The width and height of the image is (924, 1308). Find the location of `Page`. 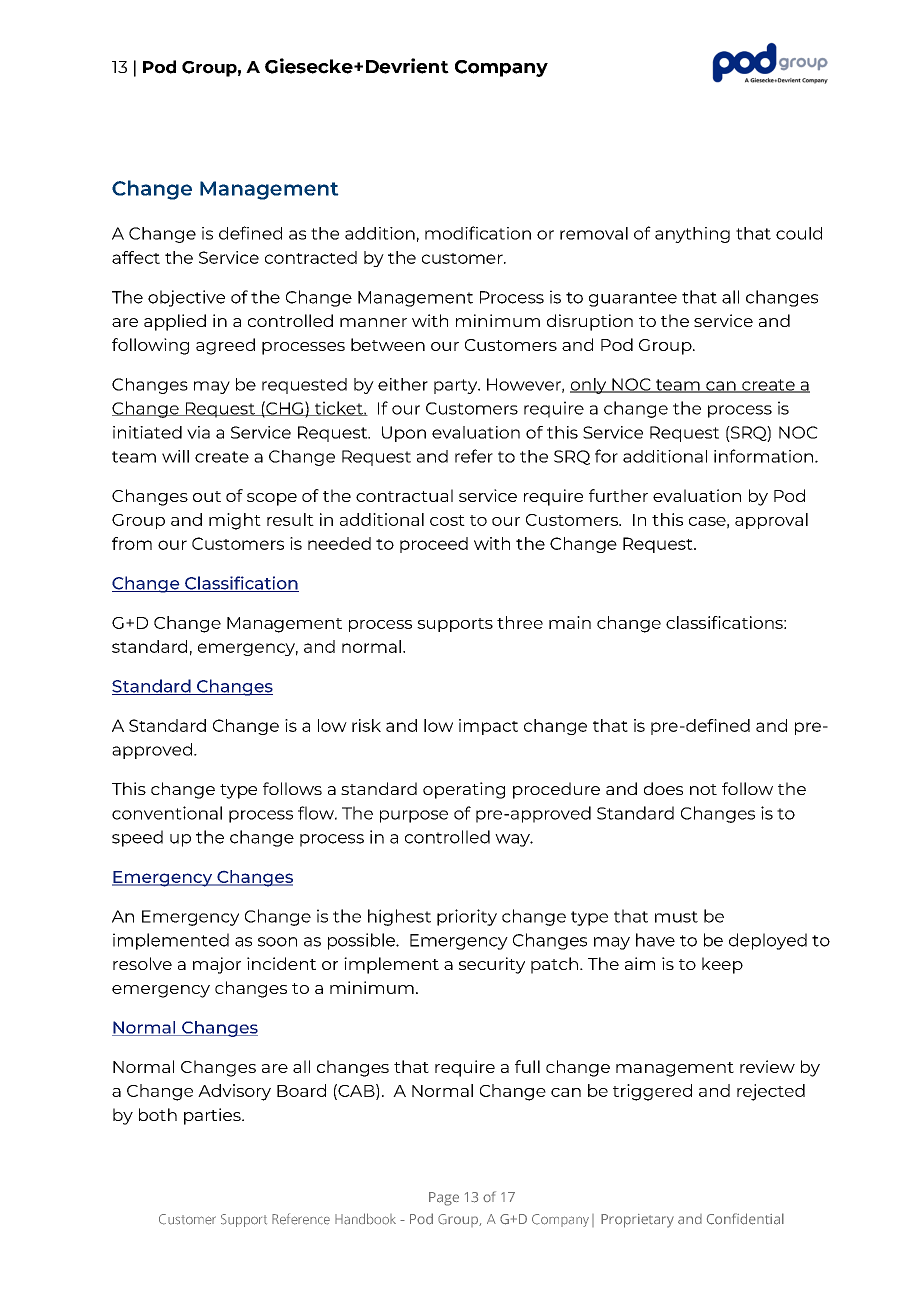

Page is located at coordinates (444, 1199).
